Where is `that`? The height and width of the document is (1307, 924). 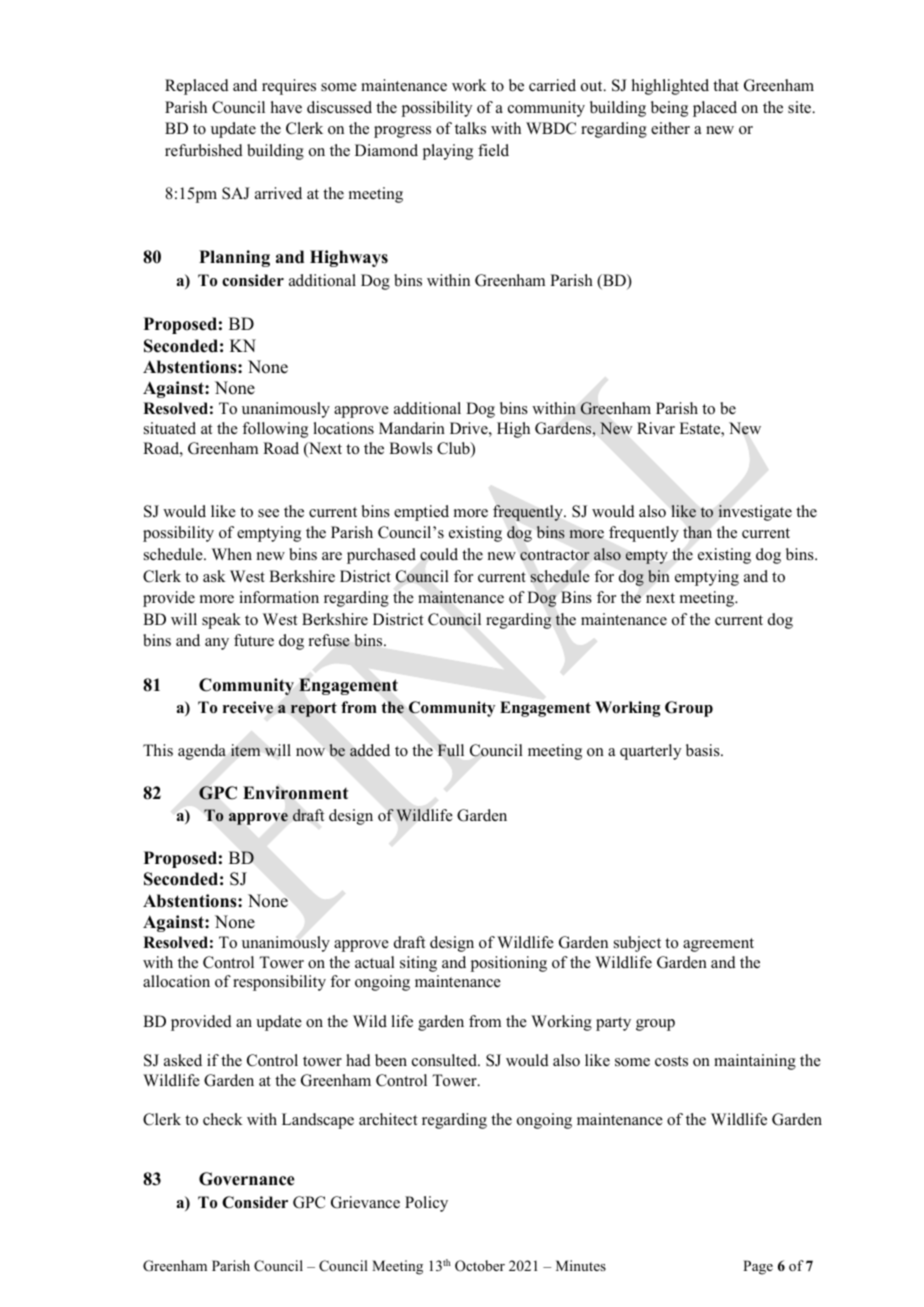
that is located at coordinates (726, 85).
